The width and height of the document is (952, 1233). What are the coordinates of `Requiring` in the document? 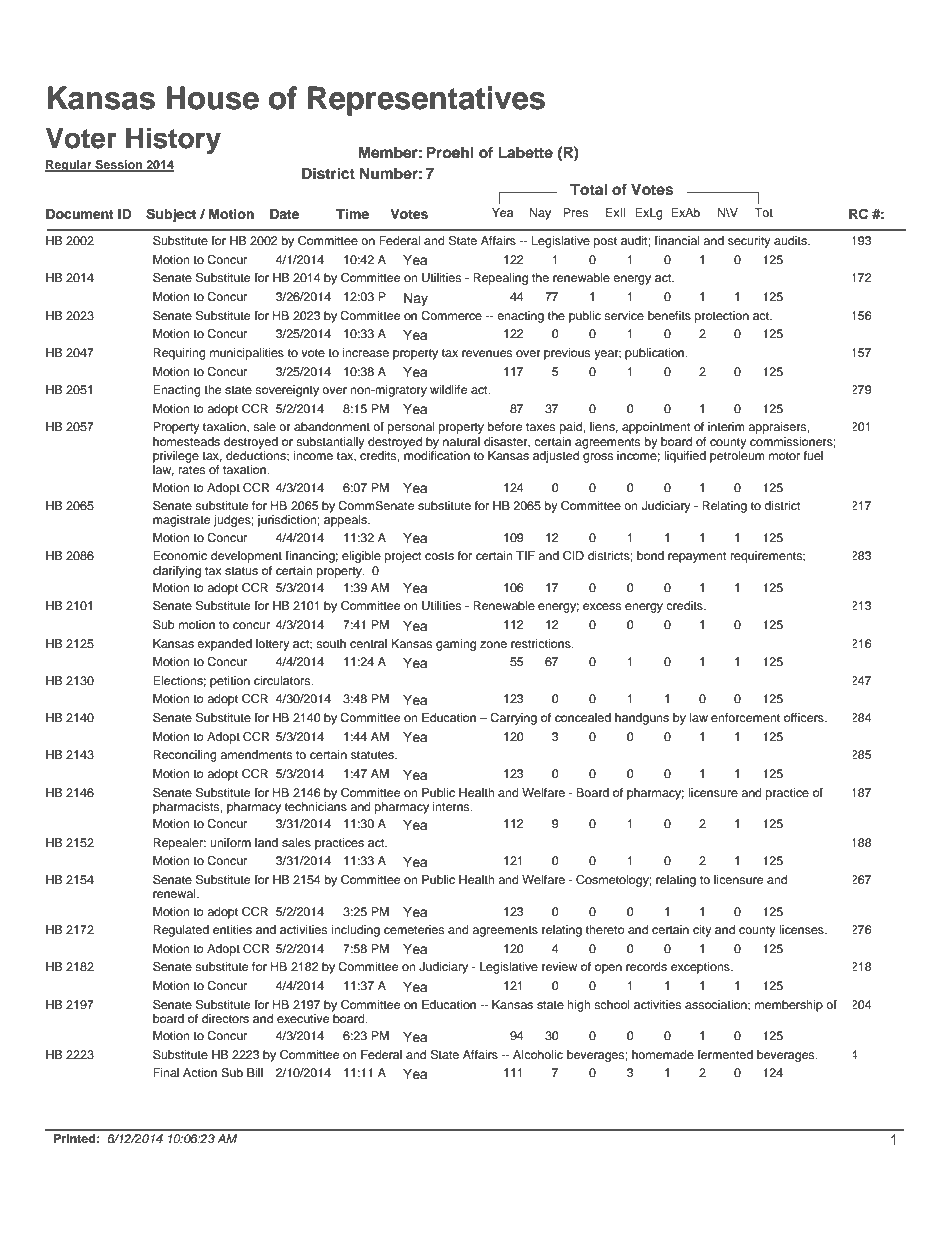 It's located at (179, 354).
